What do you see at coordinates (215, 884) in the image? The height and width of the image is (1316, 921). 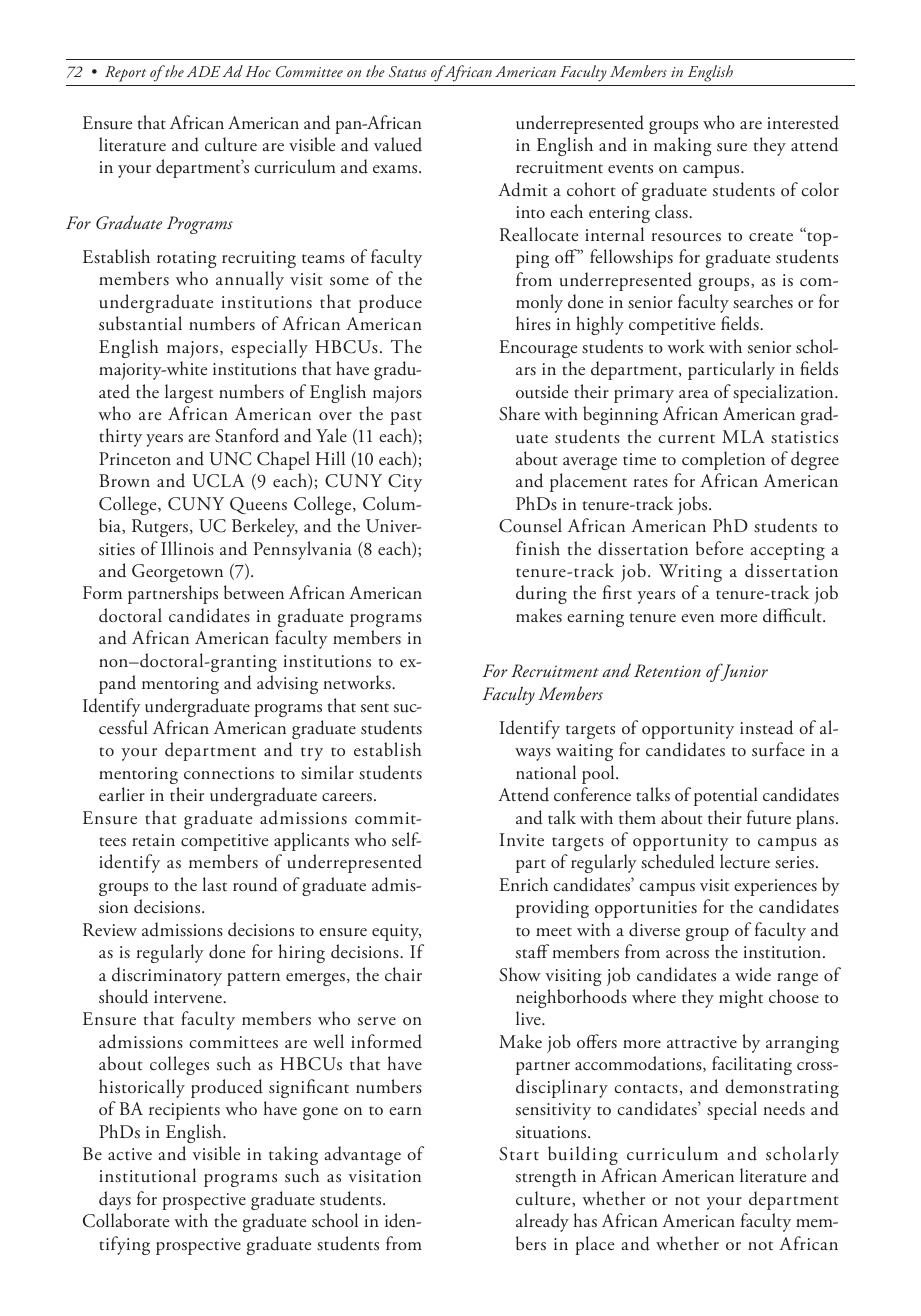 I see `last` at bounding box center [215, 884].
